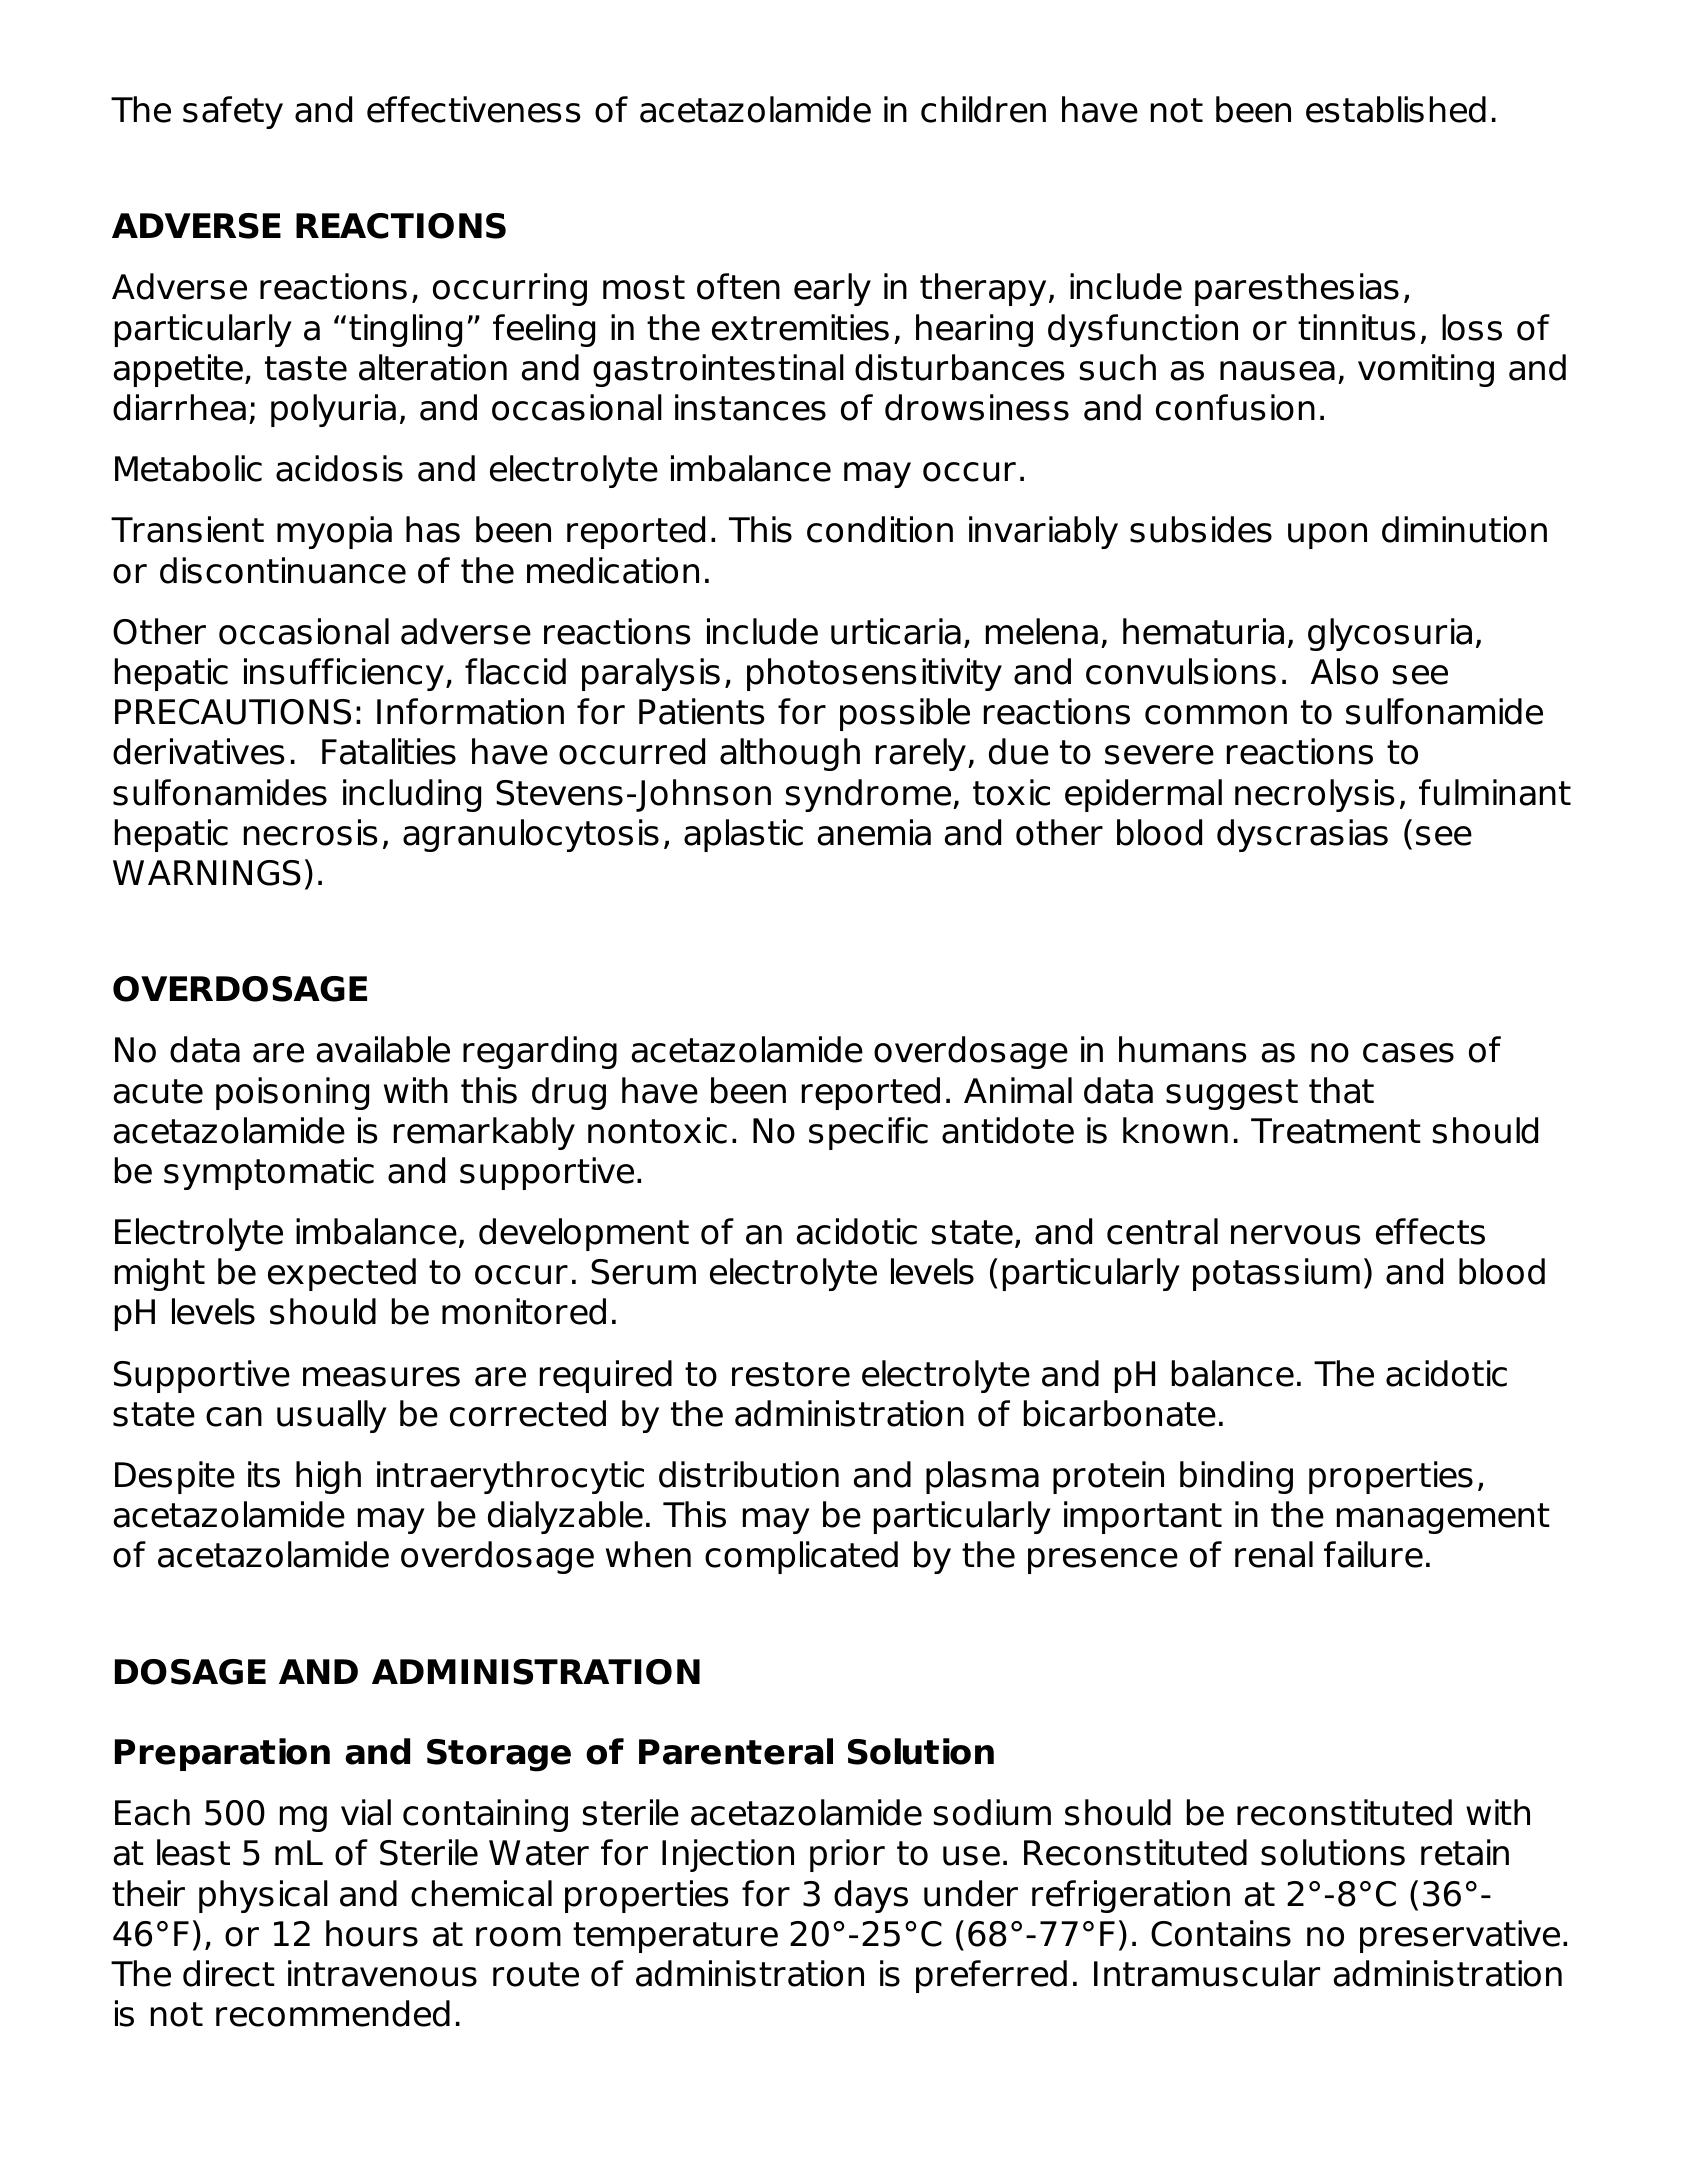  Describe the element at coordinates (292, 1093) in the screenshot. I see `poisoning` at that location.
